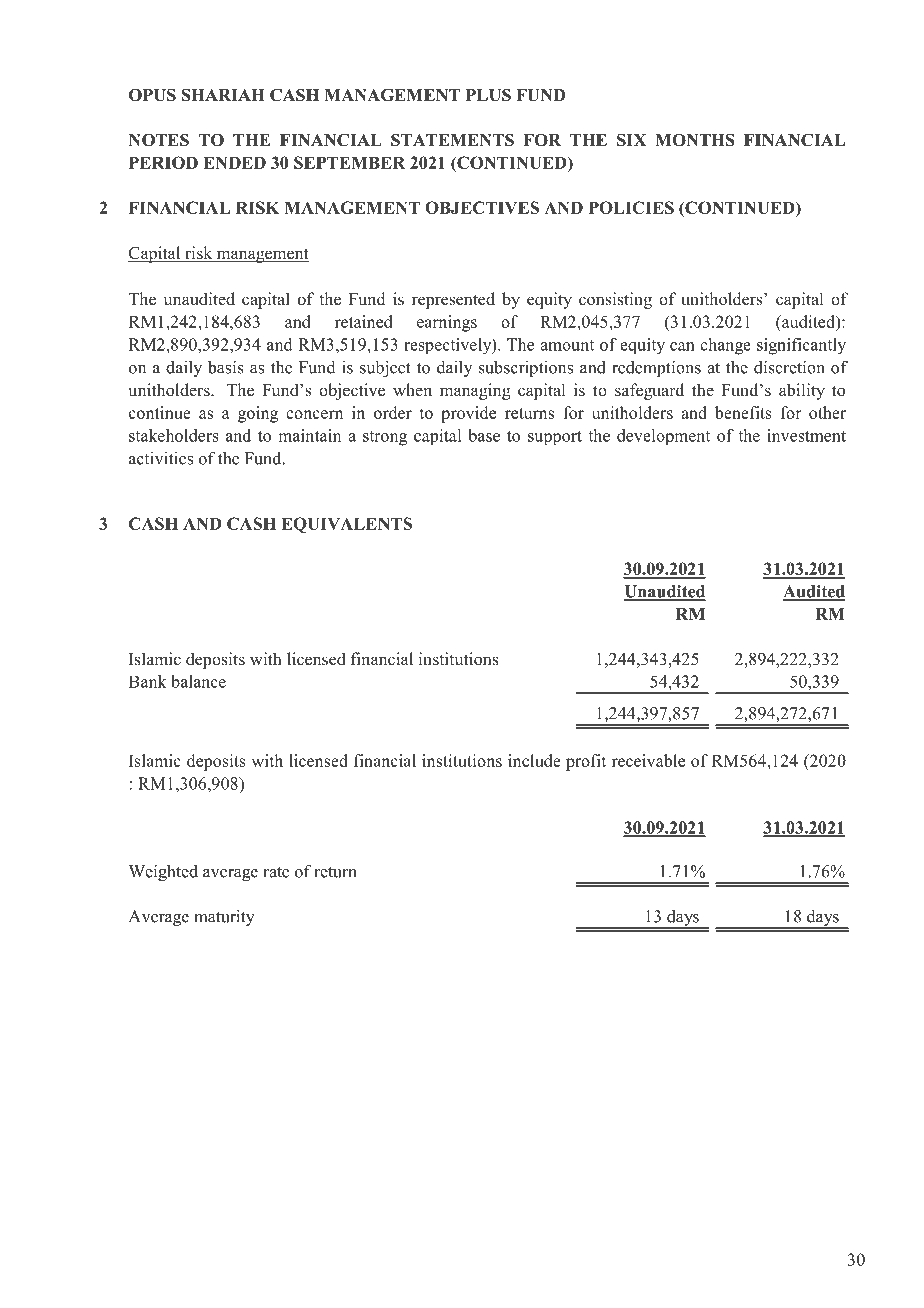  I want to click on discretion, so click(789, 367).
